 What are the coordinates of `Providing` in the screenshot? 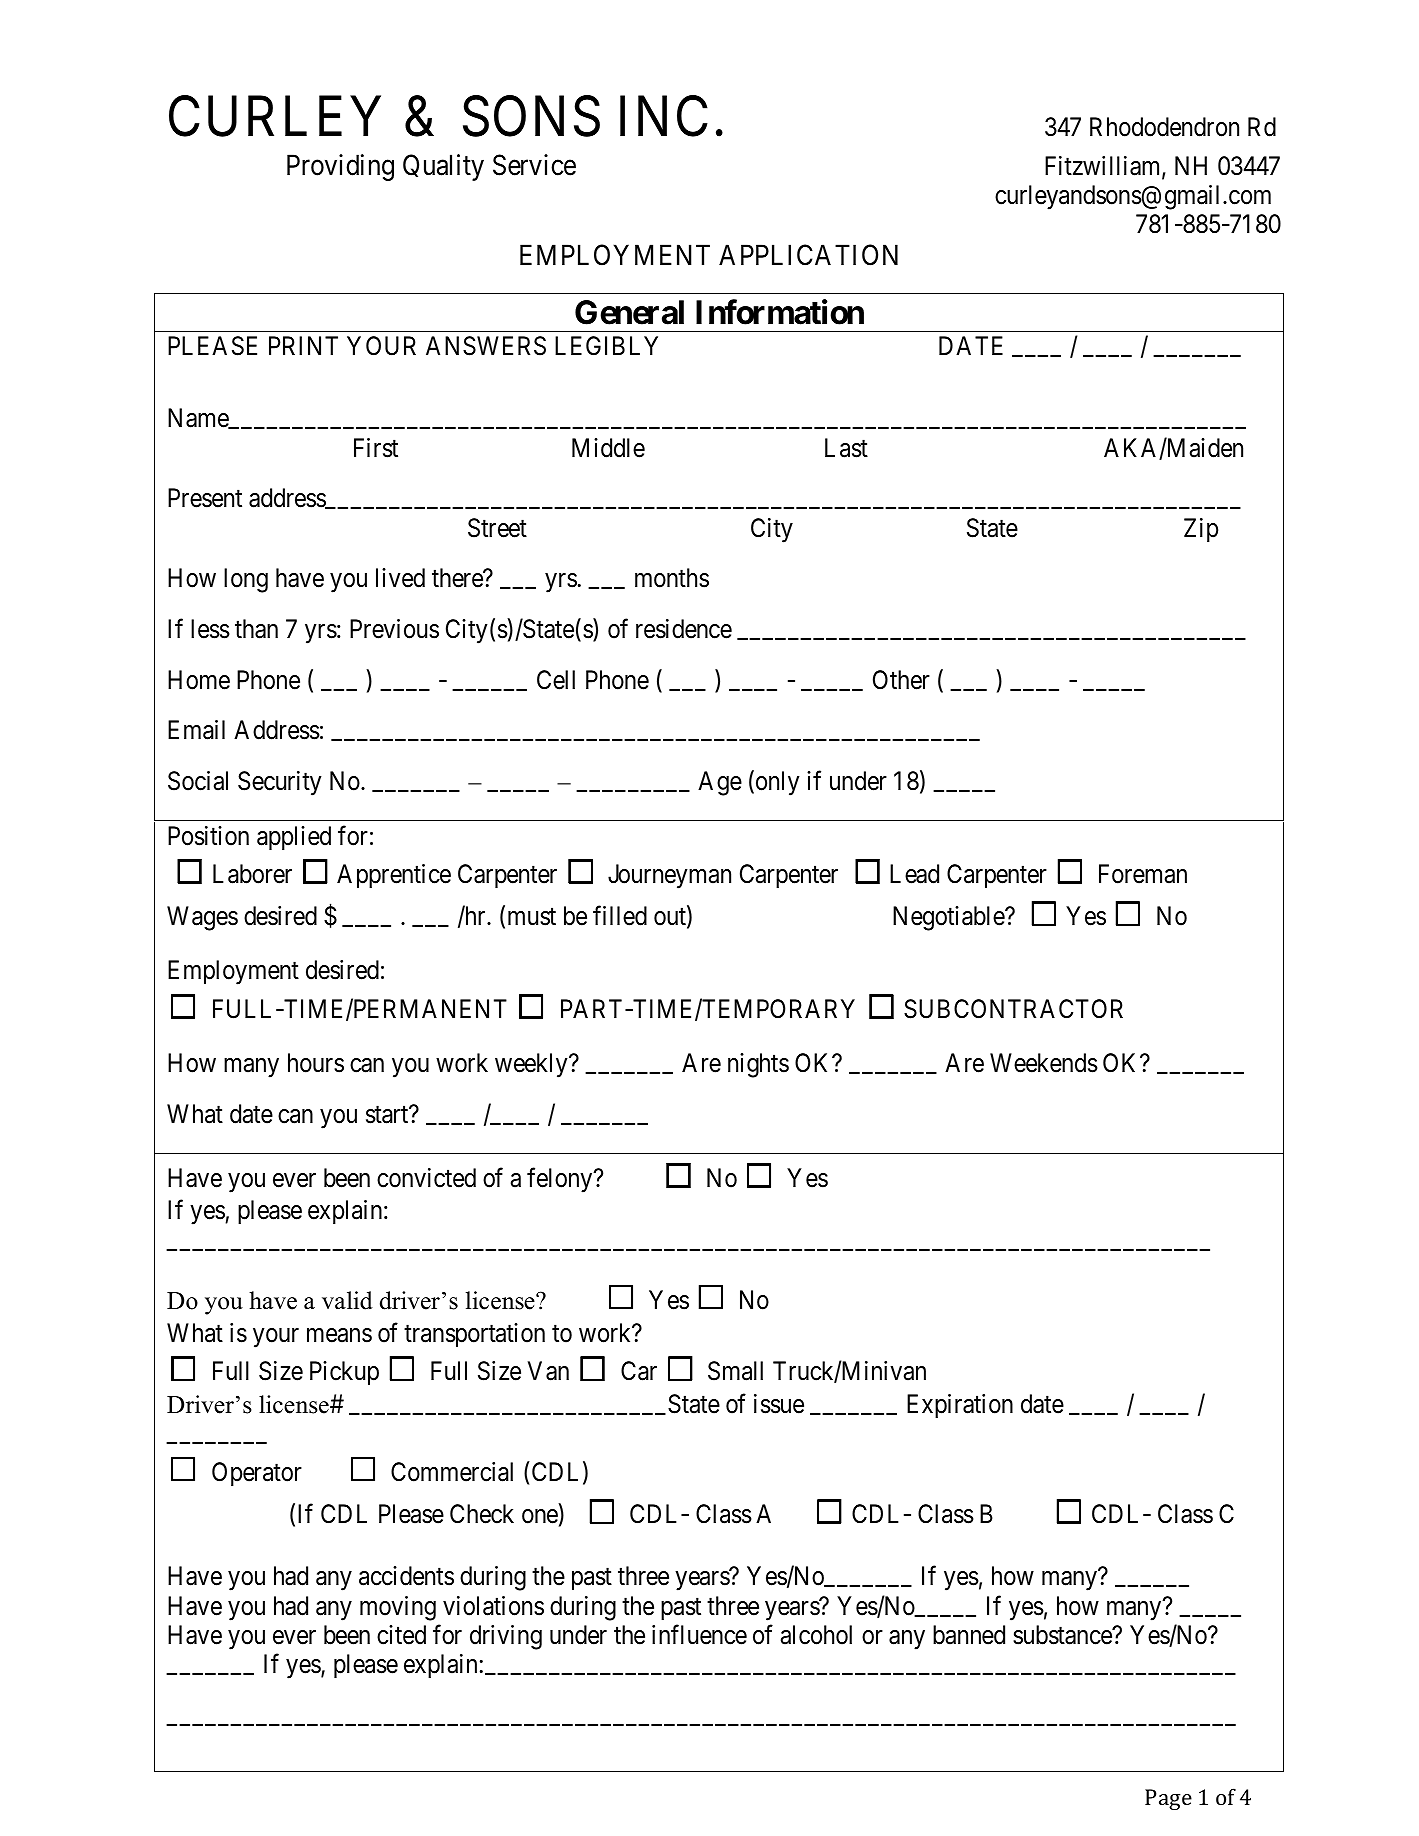 It's located at (340, 167).
